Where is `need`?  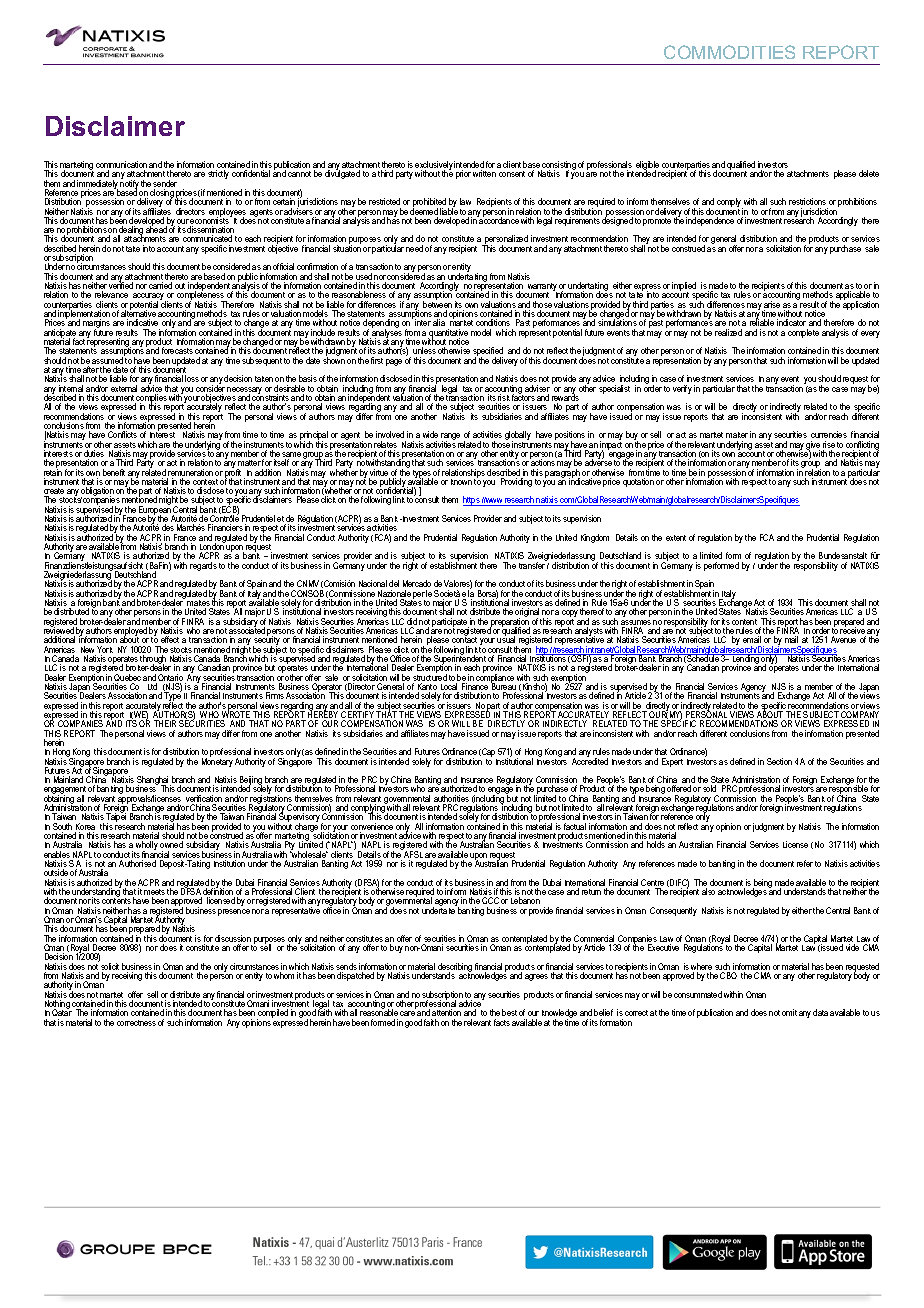
need is located at coordinates (414, 248).
